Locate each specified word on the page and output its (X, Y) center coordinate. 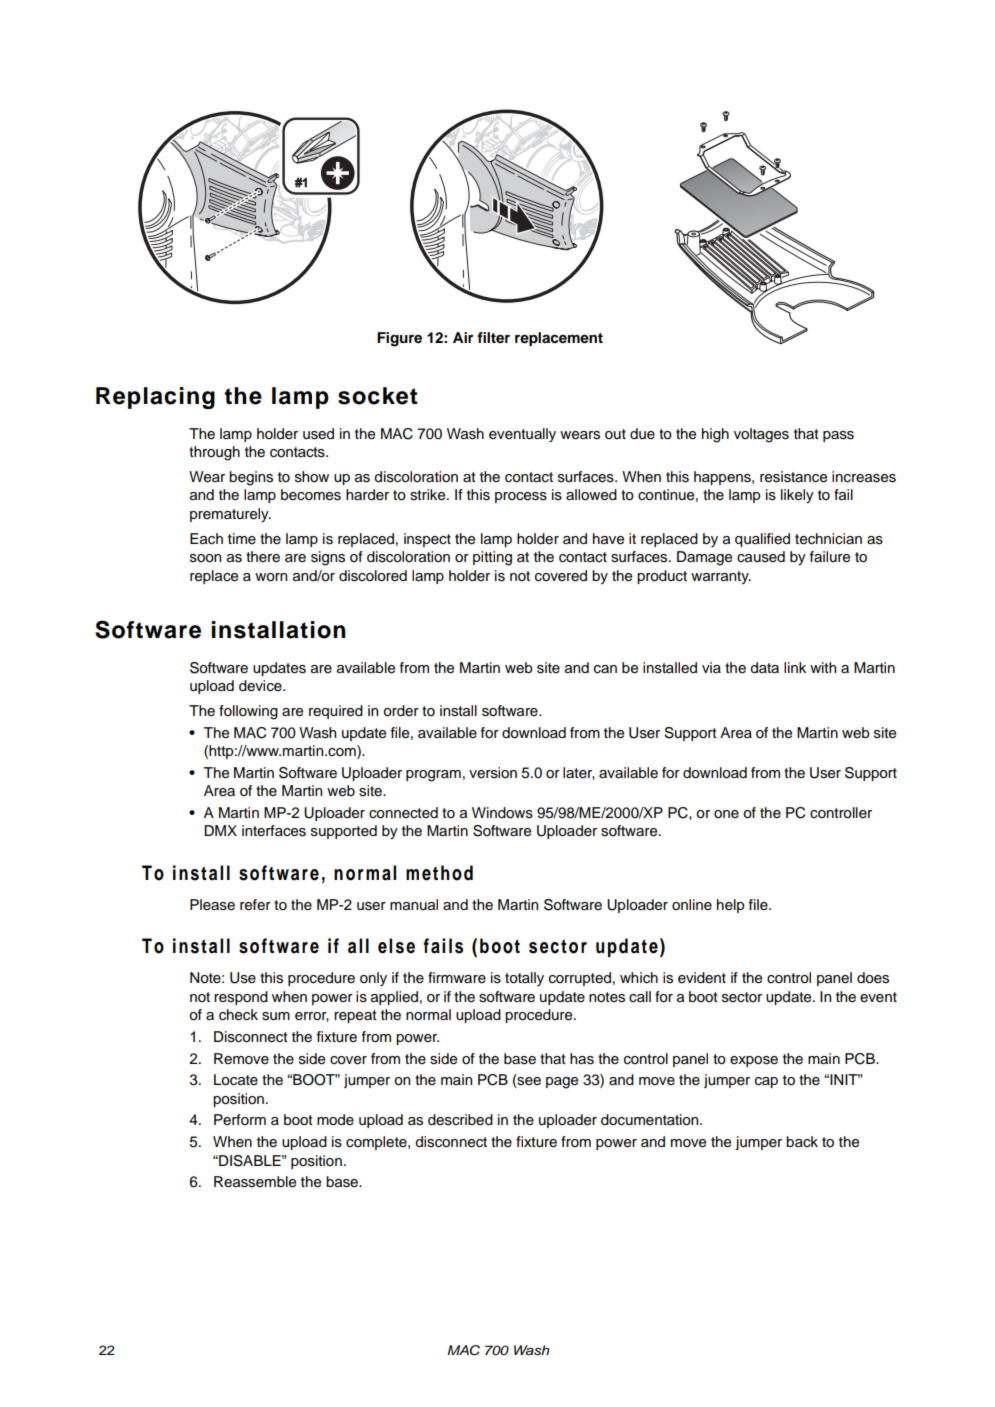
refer (255, 905)
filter (493, 337)
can (605, 669)
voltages (761, 435)
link (795, 667)
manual (414, 905)
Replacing (155, 398)
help (730, 906)
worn (271, 577)
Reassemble (255, 1182)
